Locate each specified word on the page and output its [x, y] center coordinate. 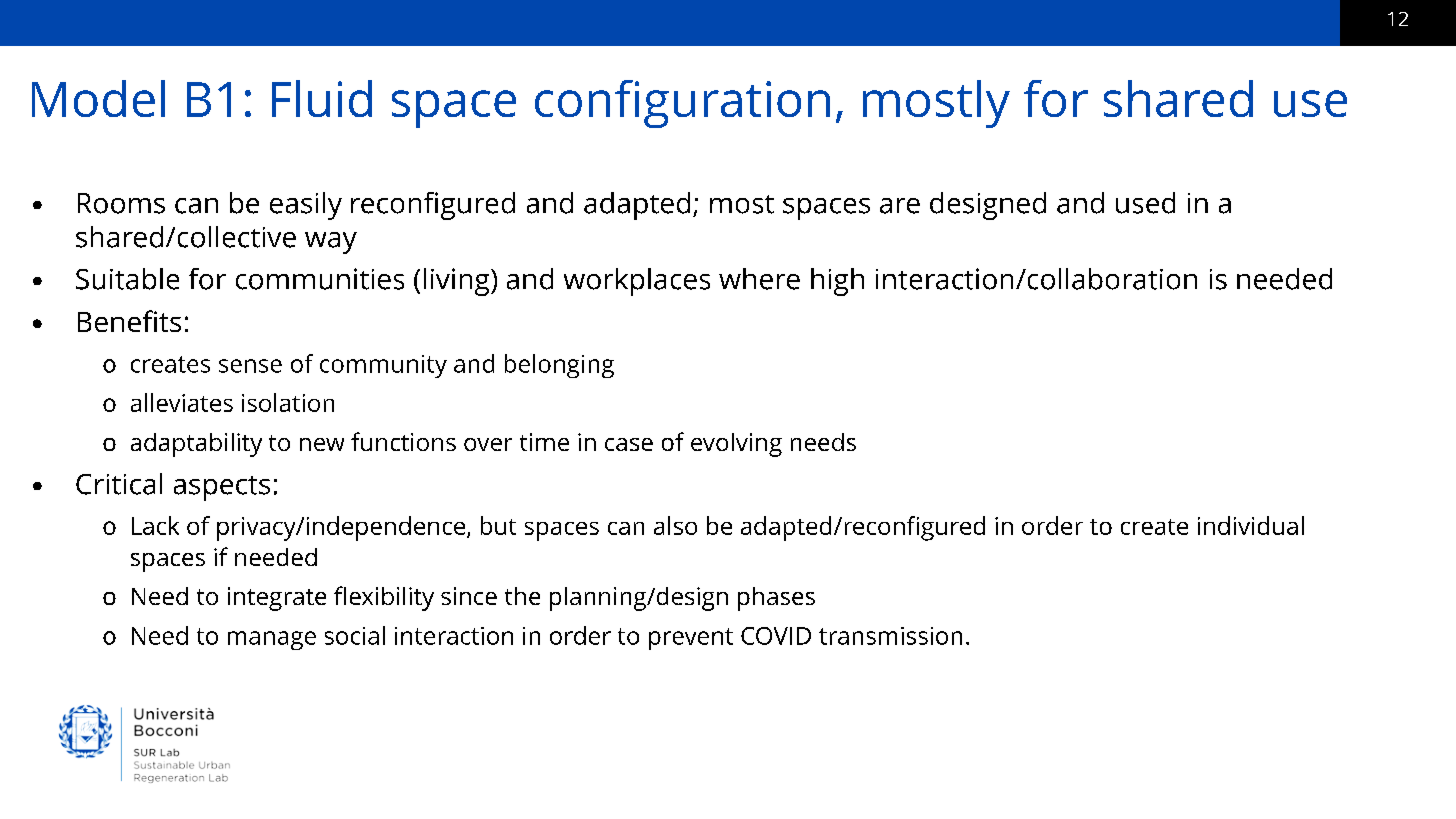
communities [320, 279]
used [1145, 203]
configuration [682, 104]
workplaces [637, 282]
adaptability [196, 445]
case [629, 444]
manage [272, 640]
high [837, 282]
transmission [890, 636]
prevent [691, 639]
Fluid [322, 98]
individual [1251, 525]
